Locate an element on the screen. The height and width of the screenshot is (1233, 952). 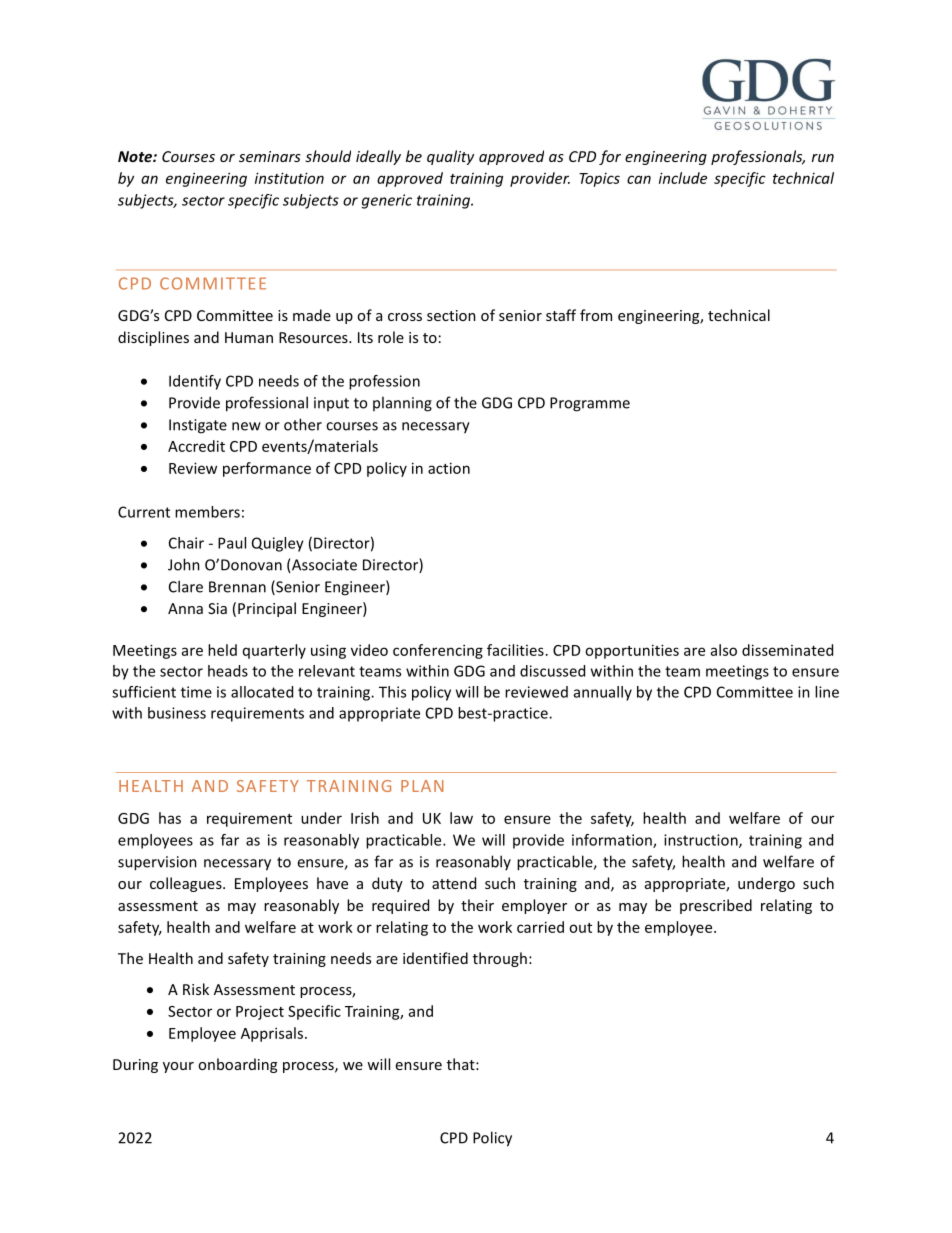
business is located at coordinates (177, 713).
